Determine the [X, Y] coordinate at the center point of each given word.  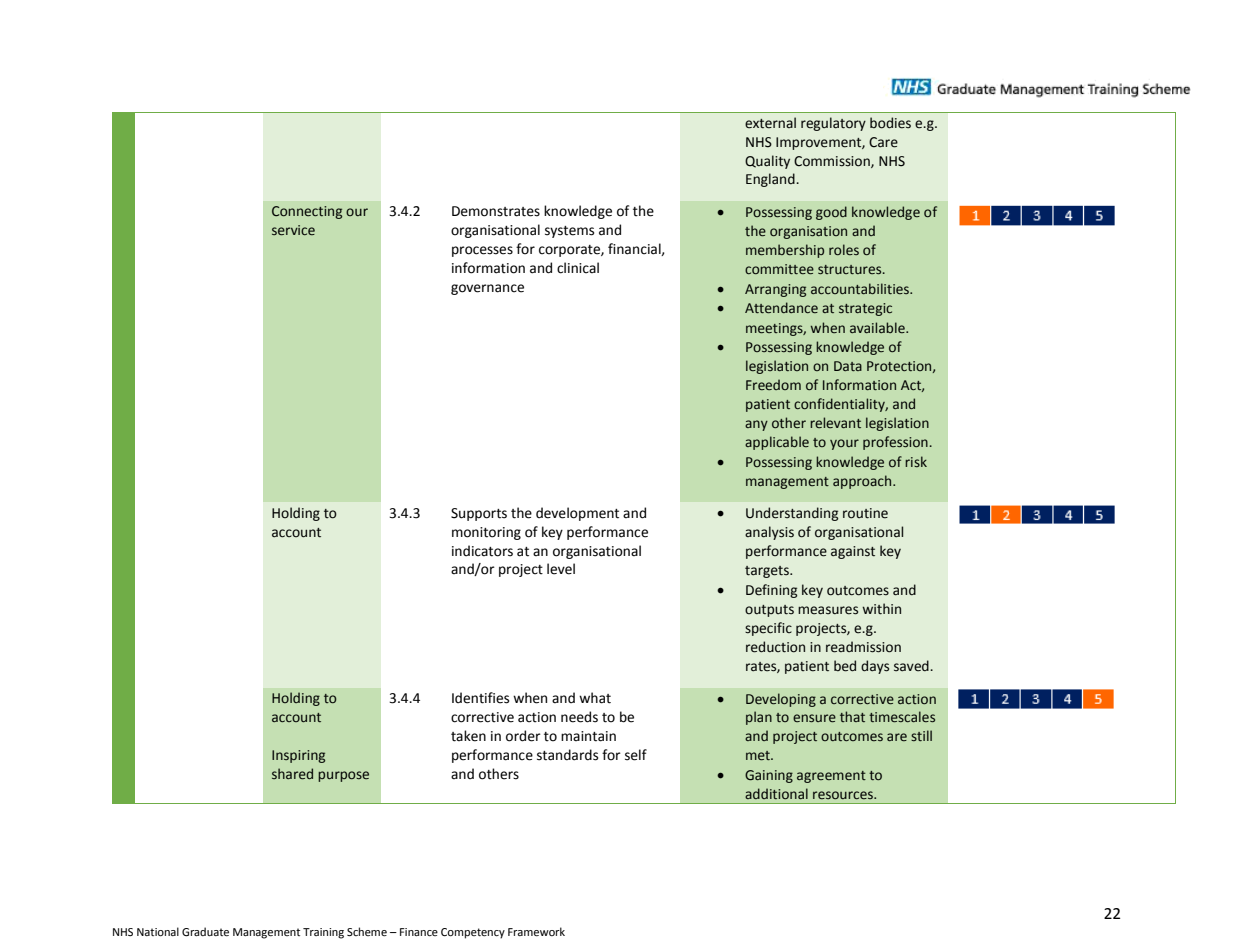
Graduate [205, 932]
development [577, 514]
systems [569, 232]
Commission [833, 162]
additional [776, 793]
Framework [536, 932]
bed [845, 666]
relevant [835, 422]
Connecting [307, 212]
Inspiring [298, 756]
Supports [479, 514]
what [595, 698]
